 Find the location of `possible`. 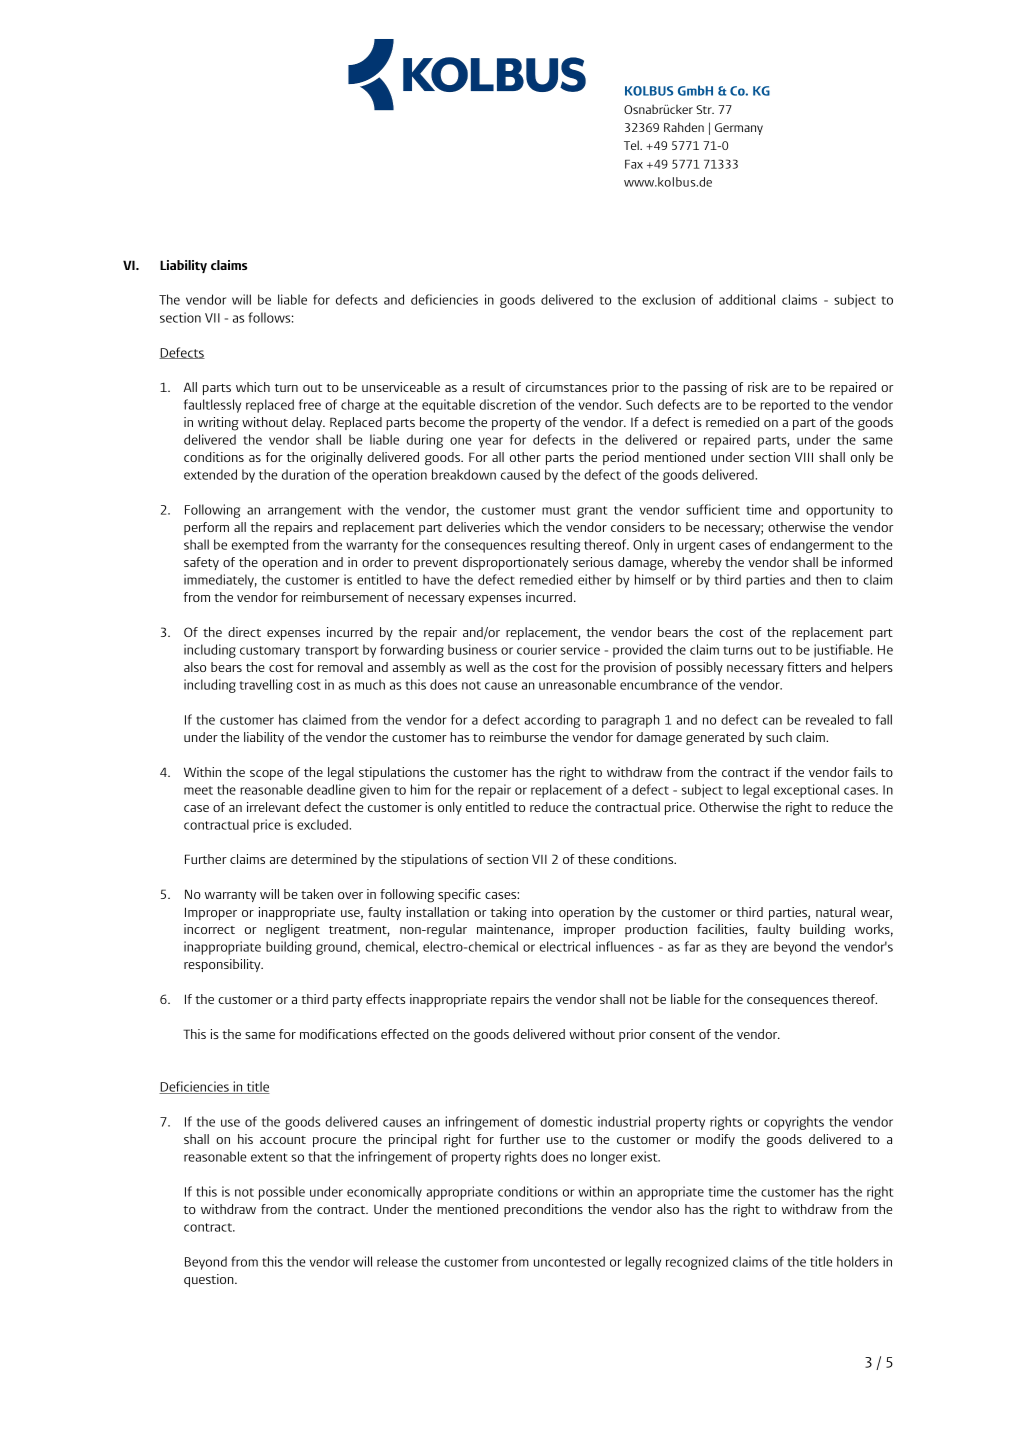

possible is located at coordinates (282, 1193).
